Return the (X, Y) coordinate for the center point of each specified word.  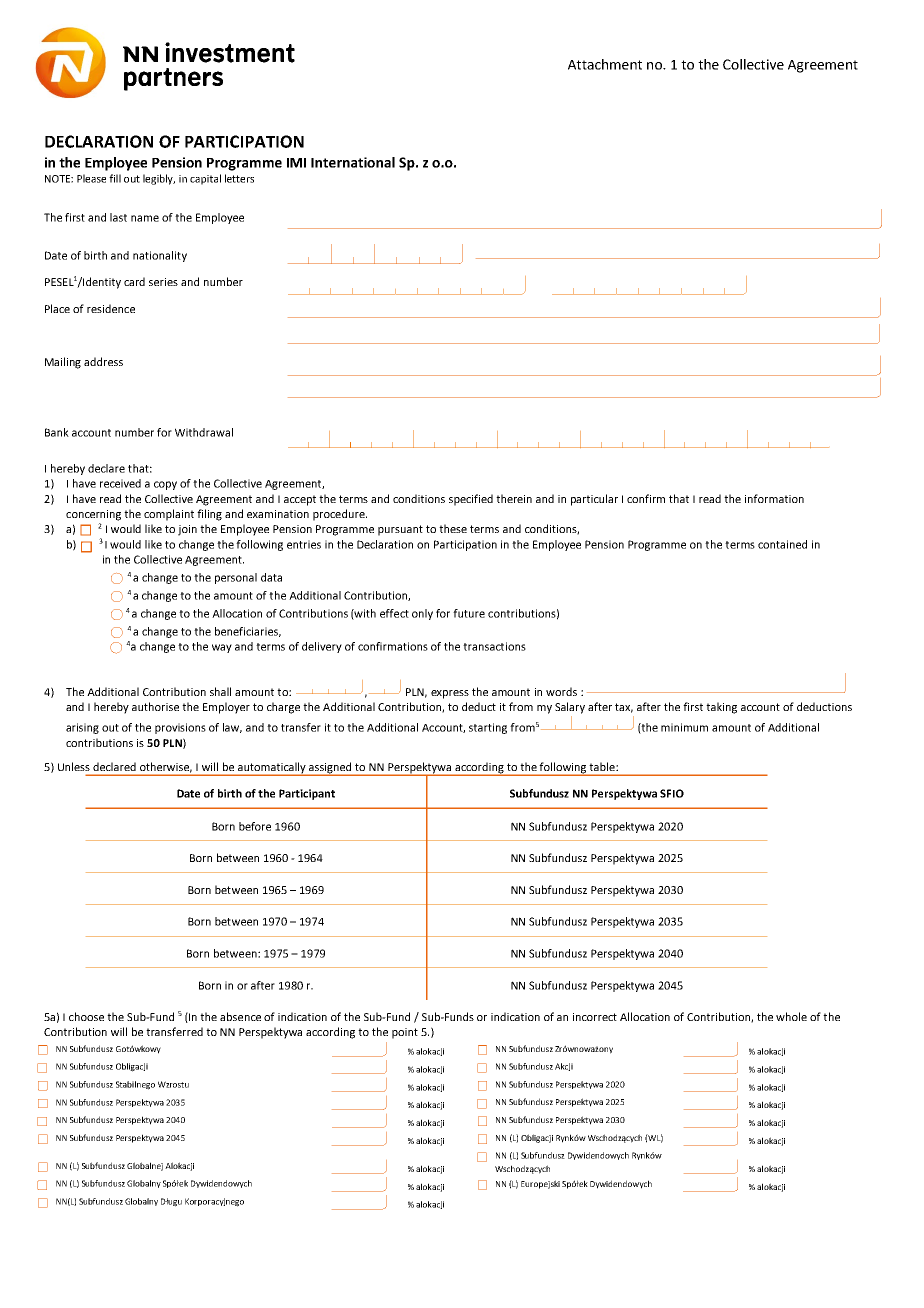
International (353, 162)
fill (115, 178)
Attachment (605, 64)
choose (86, 1016)
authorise (155, 706)
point (405, 1033)
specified (471, 500)
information (774, 498)
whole (791, 1016)
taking (721, 708)
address (103, 361)
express (450, 694)
